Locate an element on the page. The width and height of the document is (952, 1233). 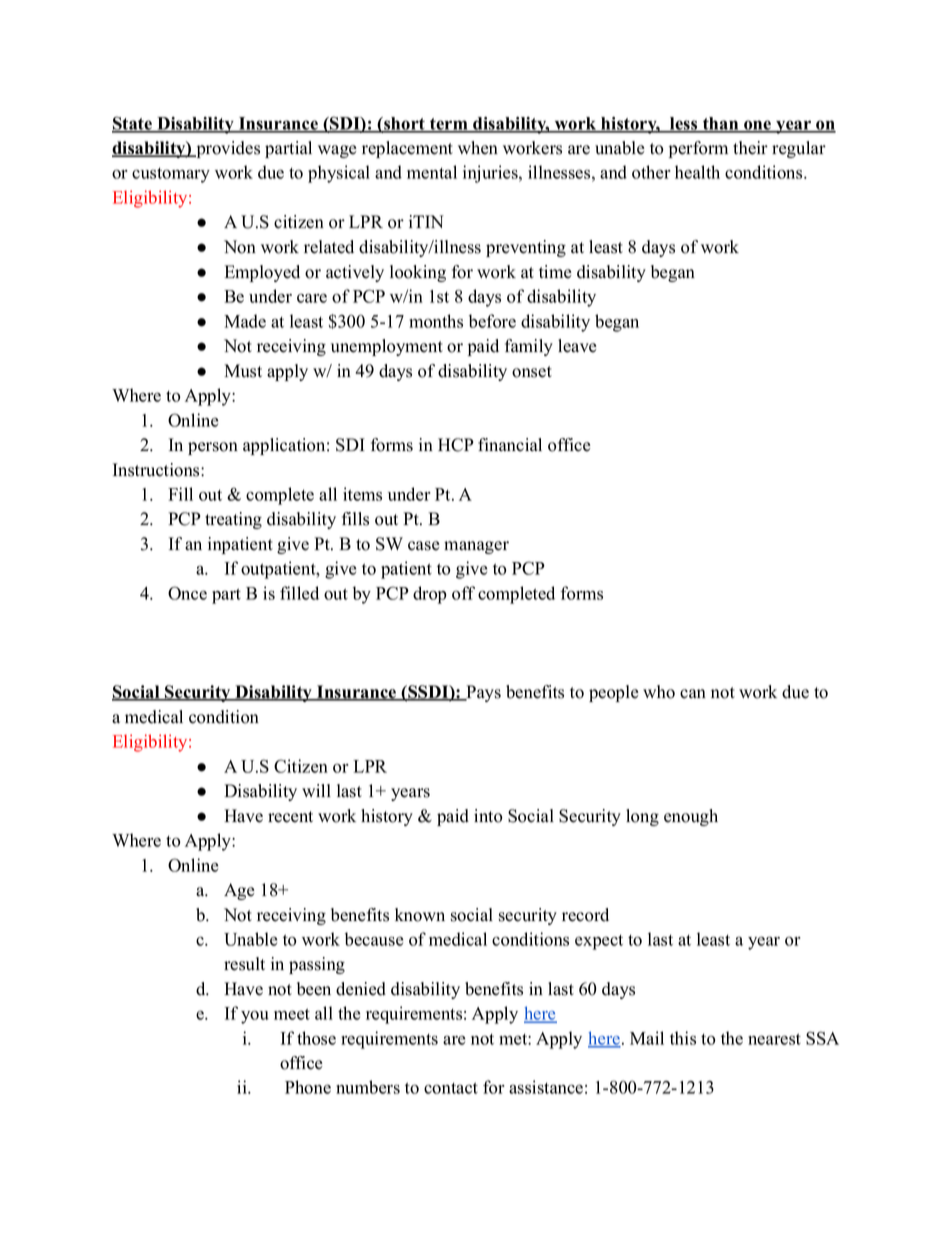
when is located at coordinates (478, 148).
